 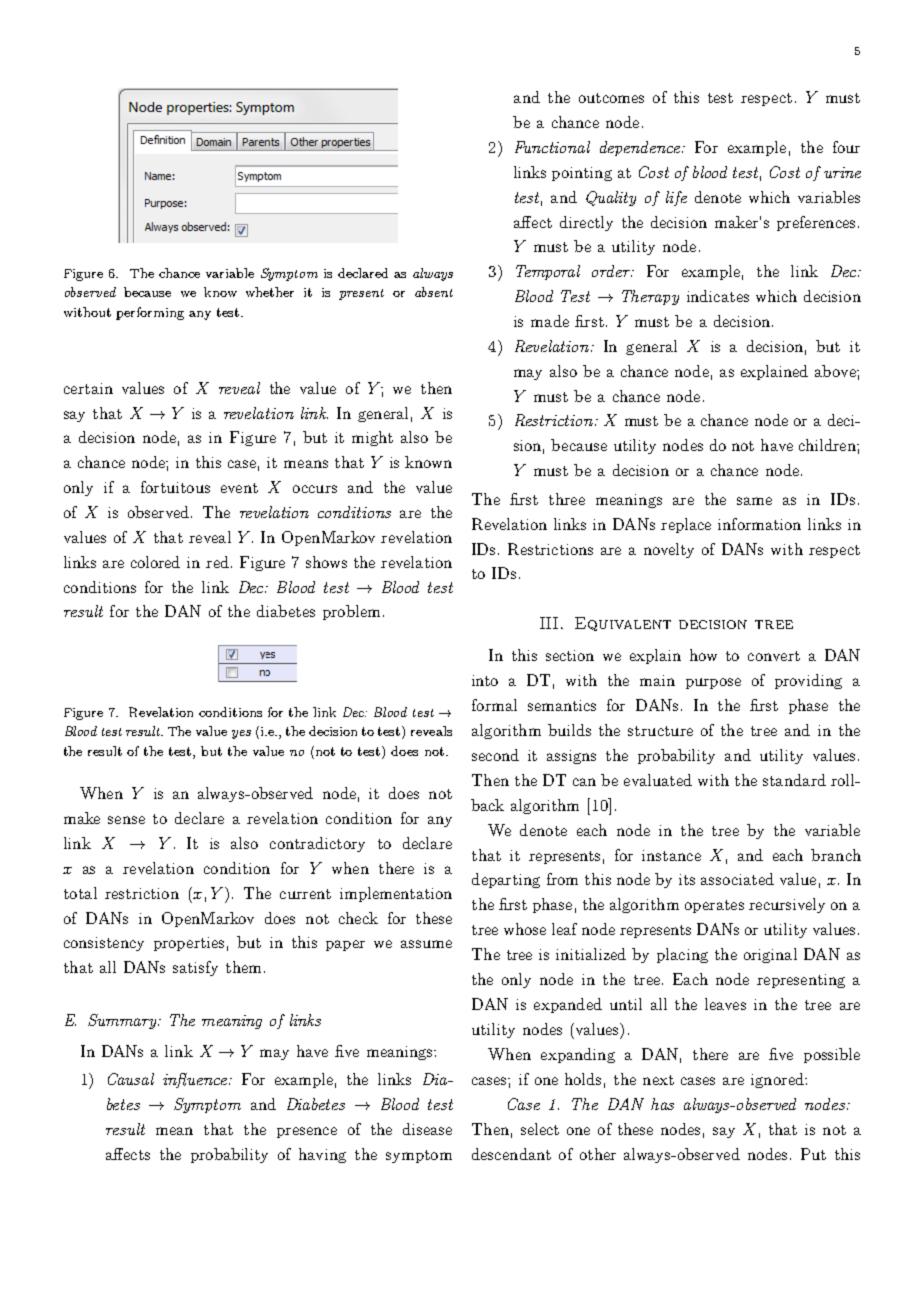 I want to click on convert, so click(x=774, y=656).
